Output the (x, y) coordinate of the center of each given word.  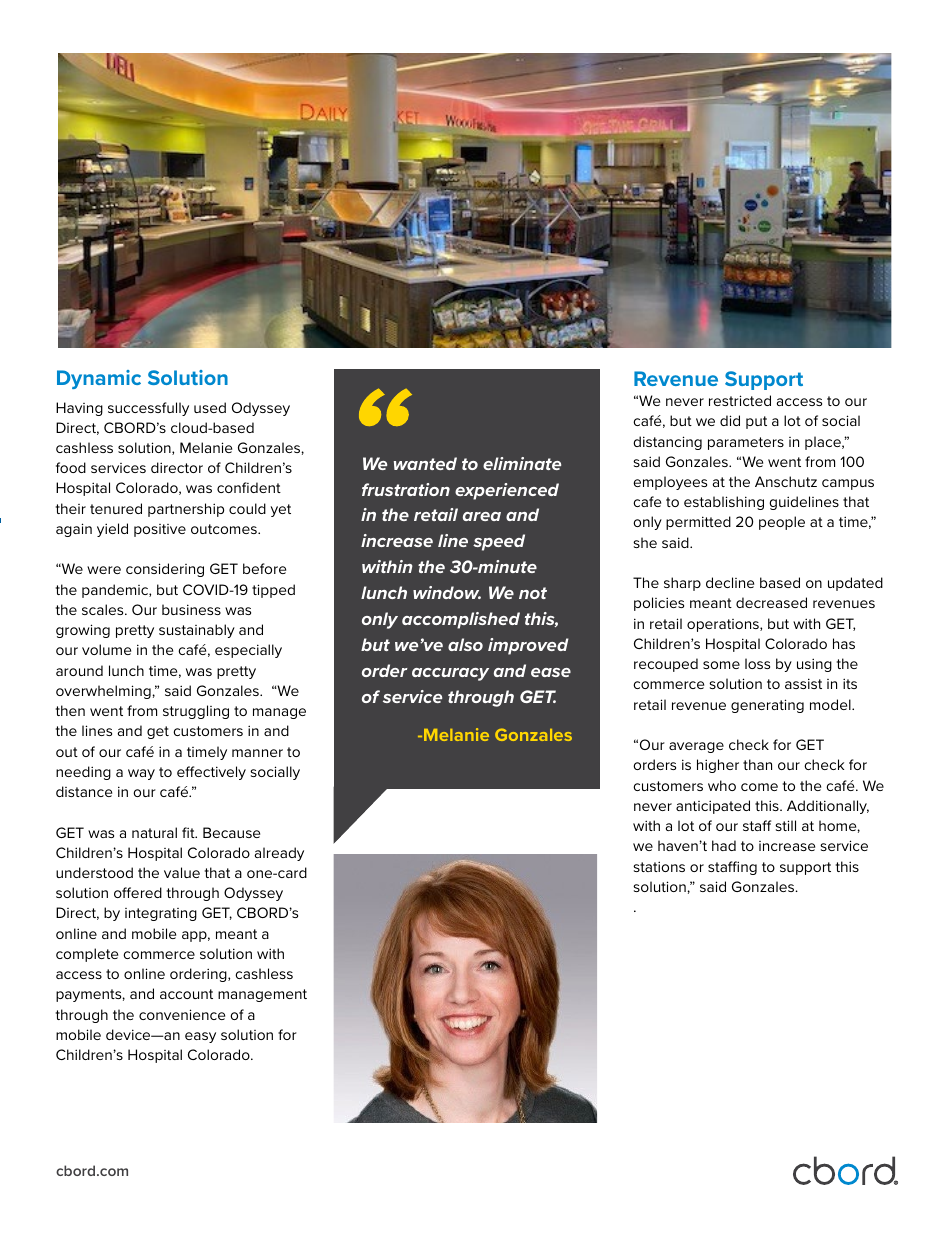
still (785, 825)
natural (154, 832)
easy (200, 1037)
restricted (740, 400)
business (191, 609)
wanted (425, 463)
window (447, 592)
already (279, 854)
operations (724, 625)
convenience (182, 1014)
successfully (148, 409)
